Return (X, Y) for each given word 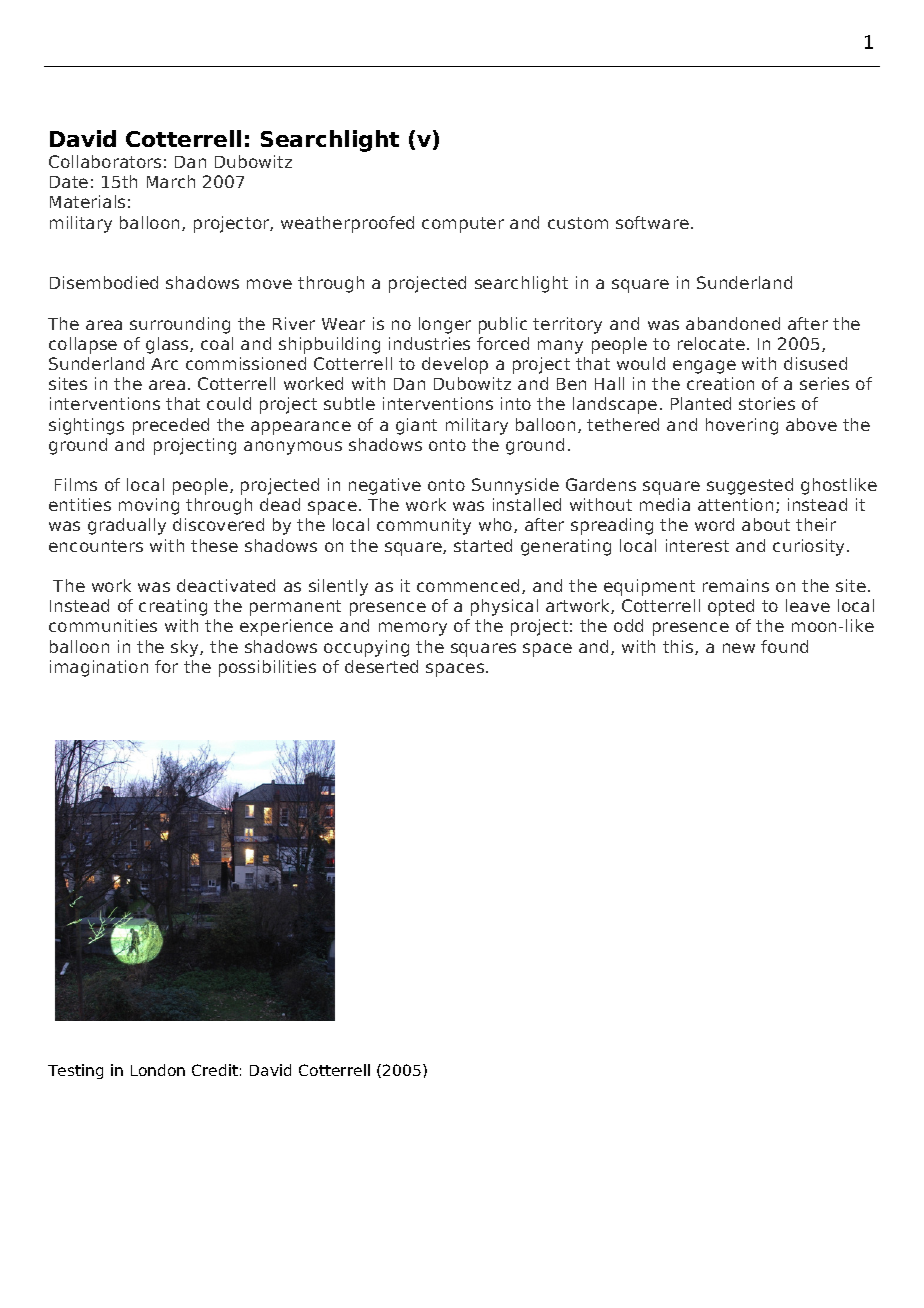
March (171, 181)
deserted (381, 666)
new (739, 648)
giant (416, 426)
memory (413, 629)
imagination (99, 668)
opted (731, 607)
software (652, 222)
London (158, 1070)
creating (173, 607)
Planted (701, 403)
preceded (171, 426)
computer (463, 225)
